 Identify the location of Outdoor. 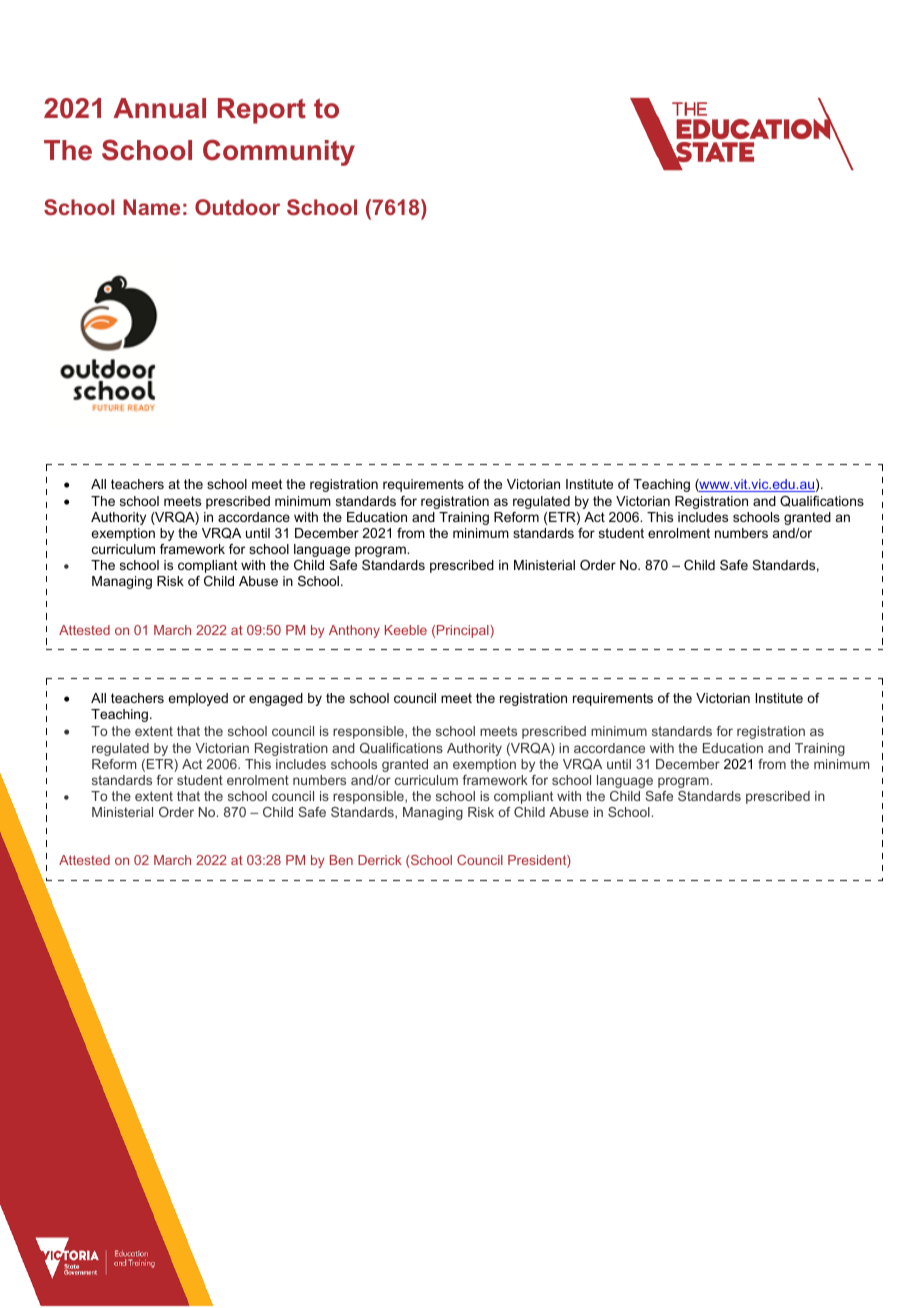
(237, 207).
